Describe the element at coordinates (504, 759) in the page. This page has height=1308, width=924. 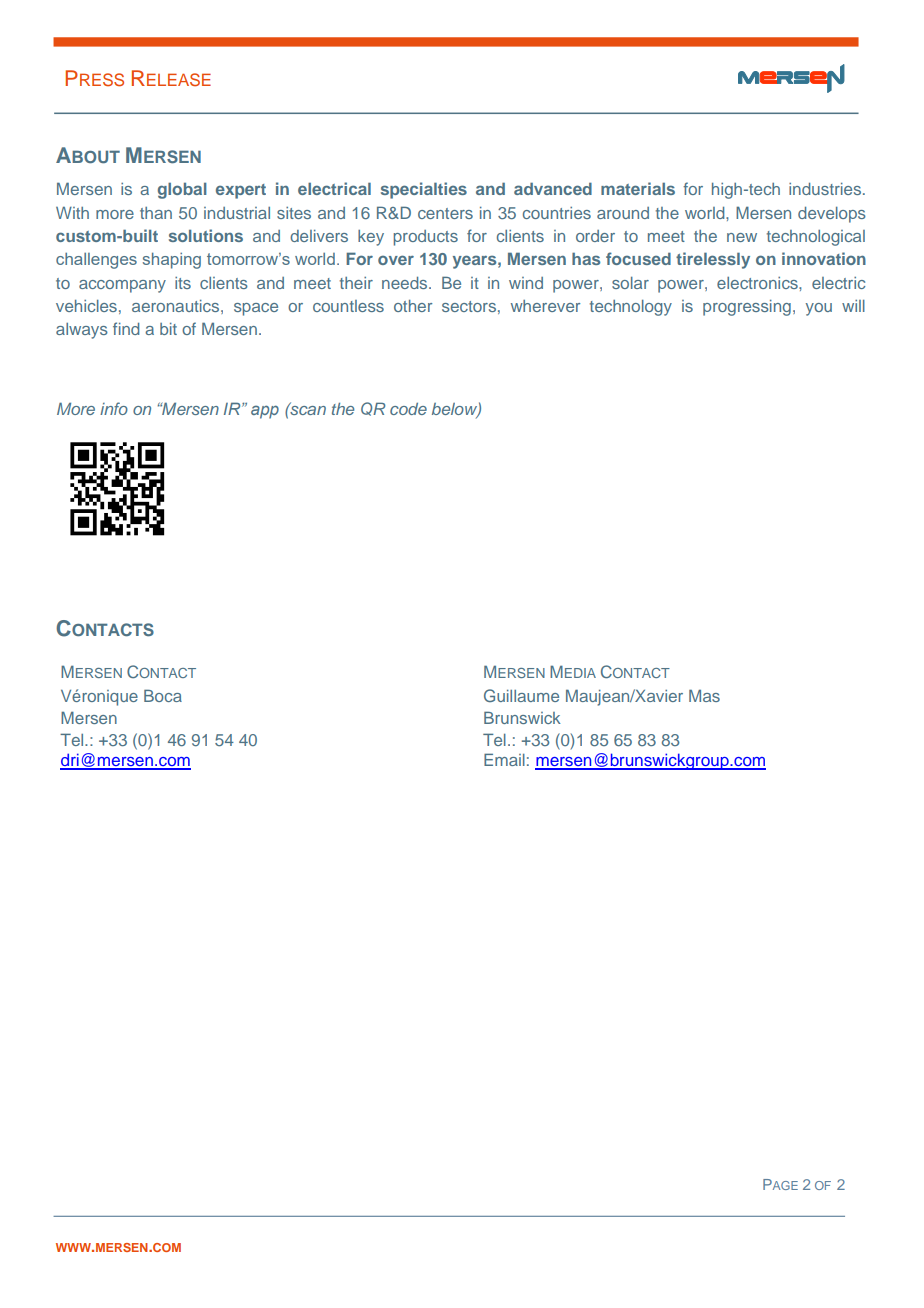
I see `Email` at that location.
